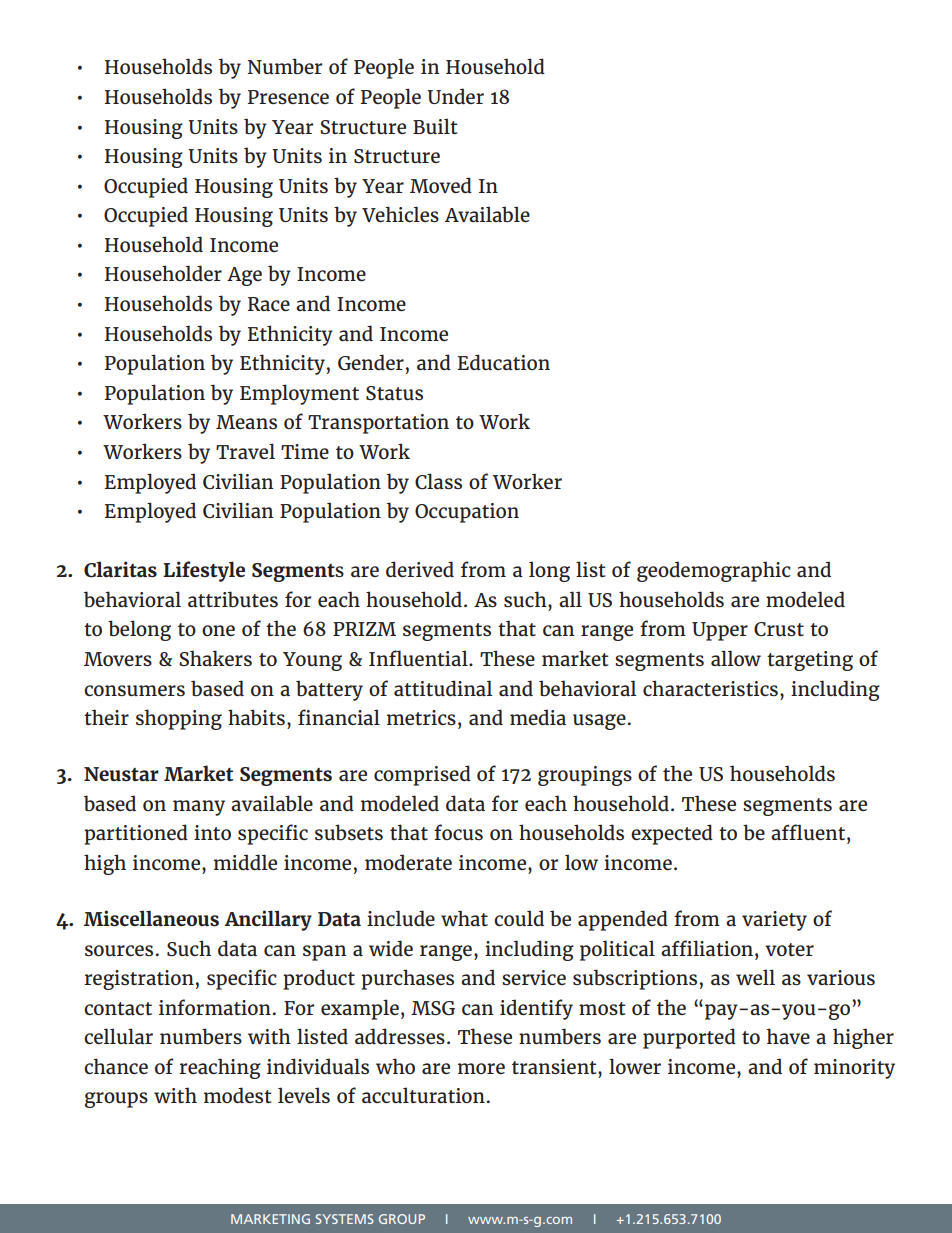  Describe the element at coordinates (455, 96) in the page. I see `Under` at that location.
